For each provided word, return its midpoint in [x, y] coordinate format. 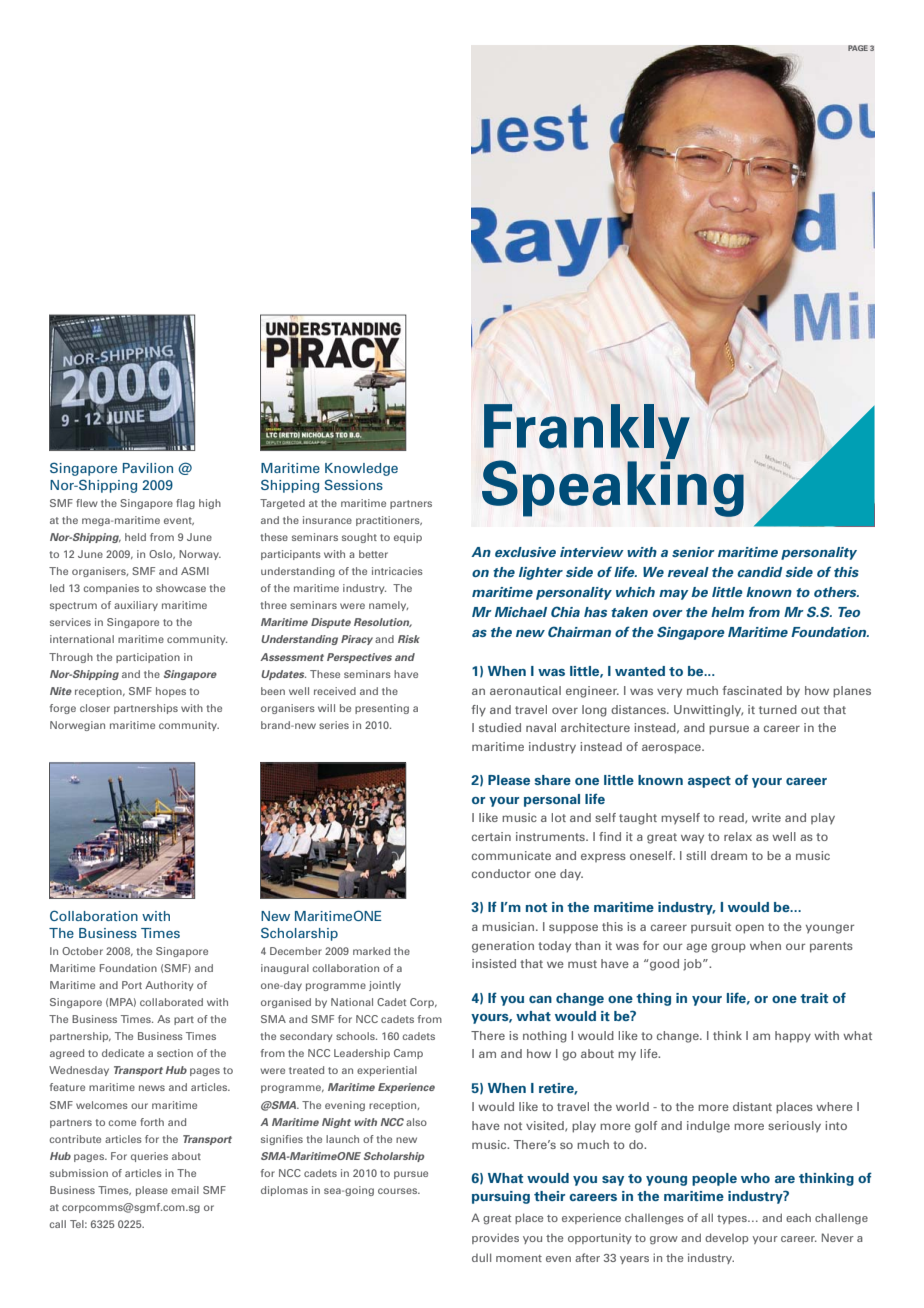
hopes [171, 692]
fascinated [752, 690]
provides [495, 1238]
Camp [408, 1054]
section [175, 1053]
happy [793, 1037]
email [185, 1190]
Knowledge [361, 469]
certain [491, 836]
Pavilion [148, 468]
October [82, 951]
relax [738, 836]
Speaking [613, 487]
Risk [409, 639]
